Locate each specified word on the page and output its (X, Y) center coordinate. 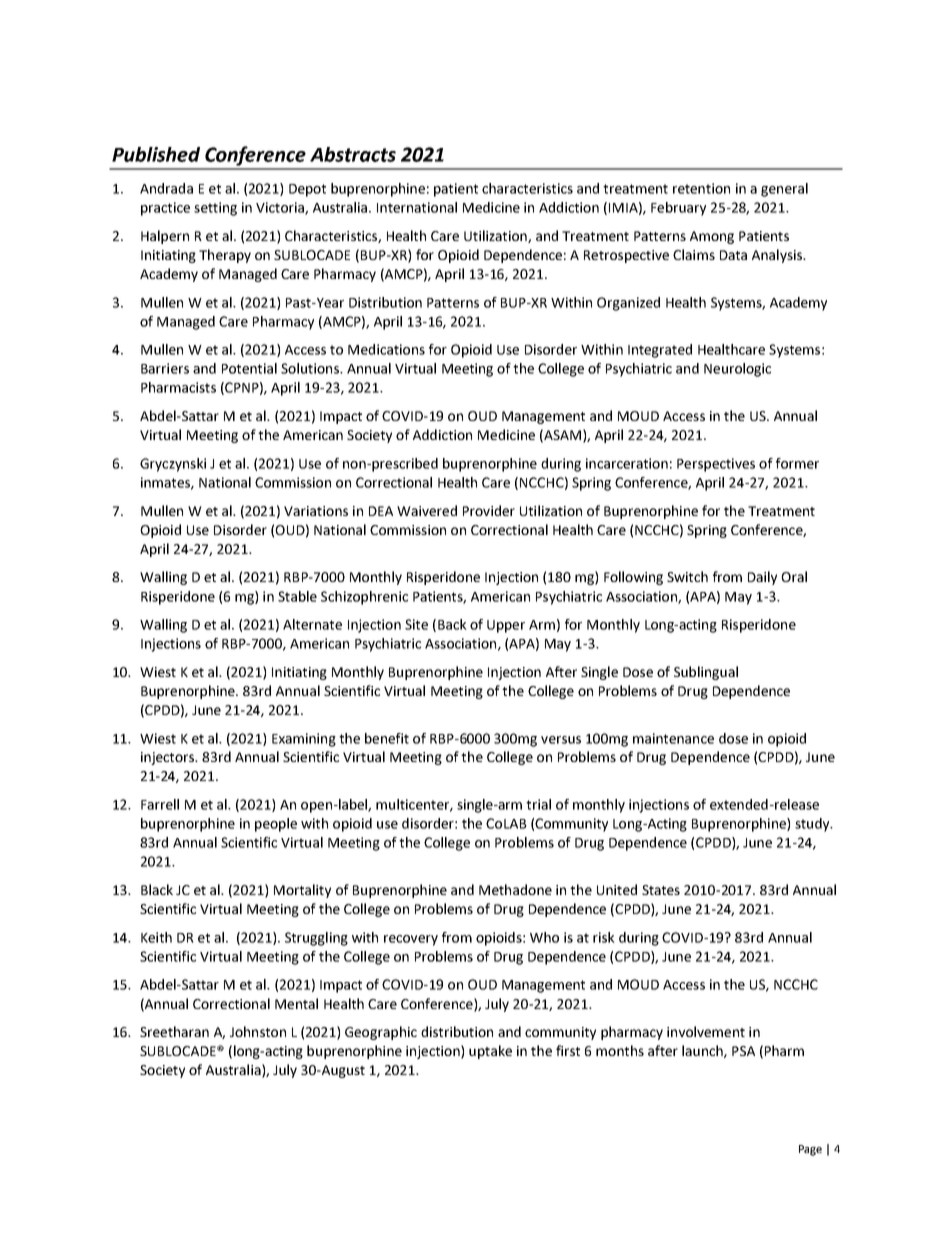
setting (215, 209)
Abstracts (353, 154)
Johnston (258, 1031)
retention (701, 188)
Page (810, 1150)
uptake (490, 1052)
